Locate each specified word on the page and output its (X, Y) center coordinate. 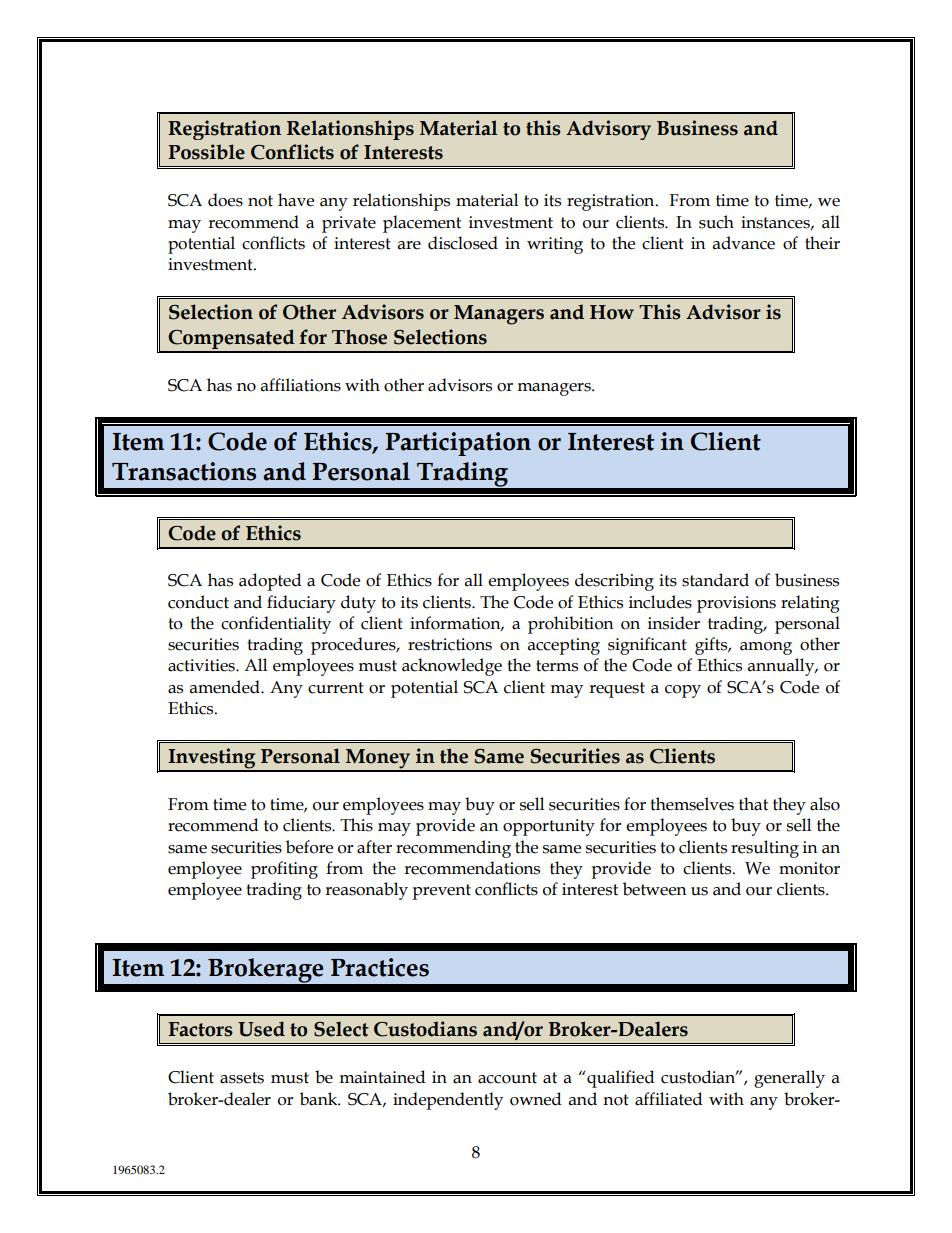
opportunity (549, 827)
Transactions (184, 471)
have (296, 200)
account (507, 1078)
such (716, 222)
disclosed (463, 243)
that (753, 804)
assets (242, 1078)
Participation (458, 444)
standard (715, 580)
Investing (212, 759)
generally (789, 1079)
